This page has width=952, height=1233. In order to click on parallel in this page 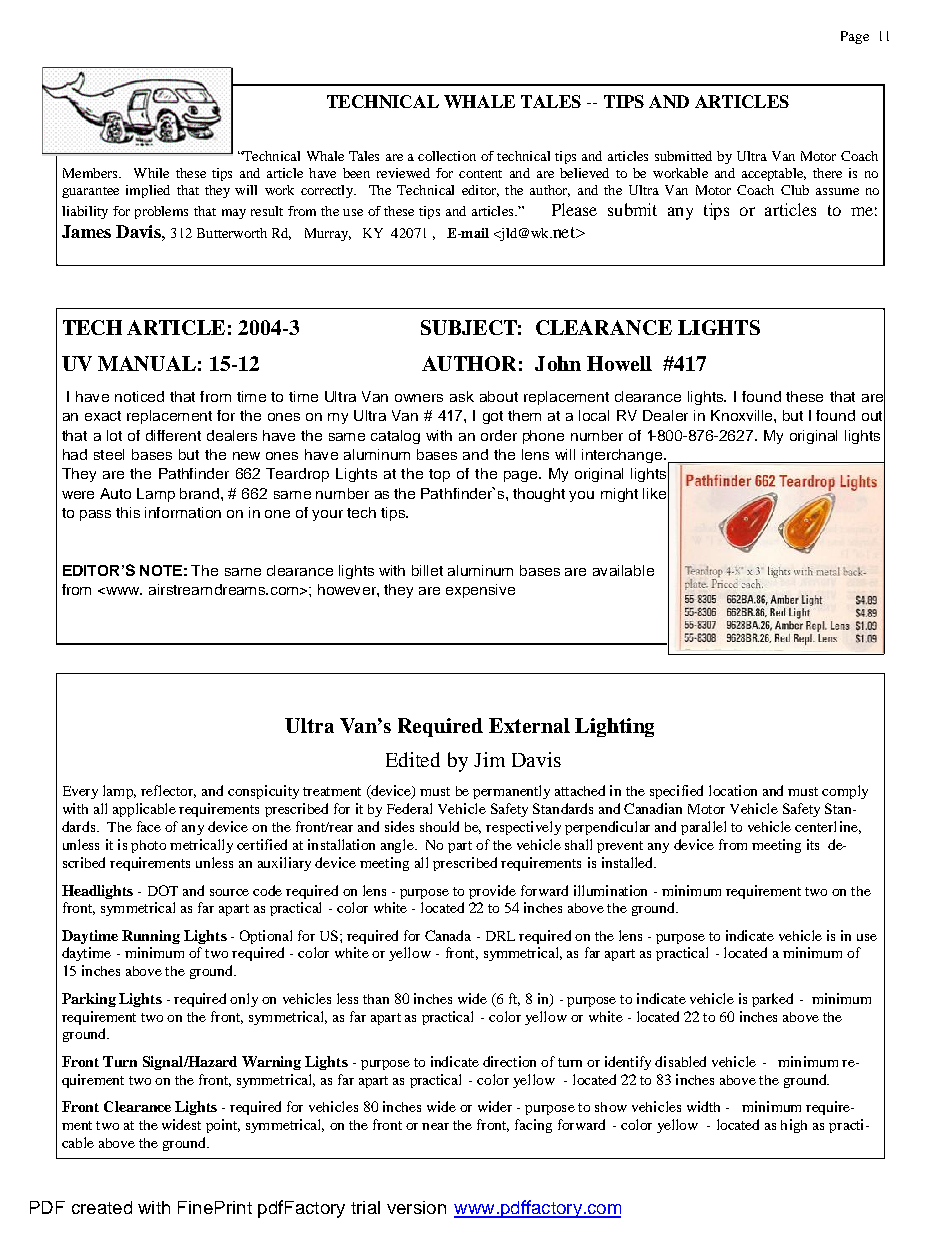, I will do `click(703, 828)`.
